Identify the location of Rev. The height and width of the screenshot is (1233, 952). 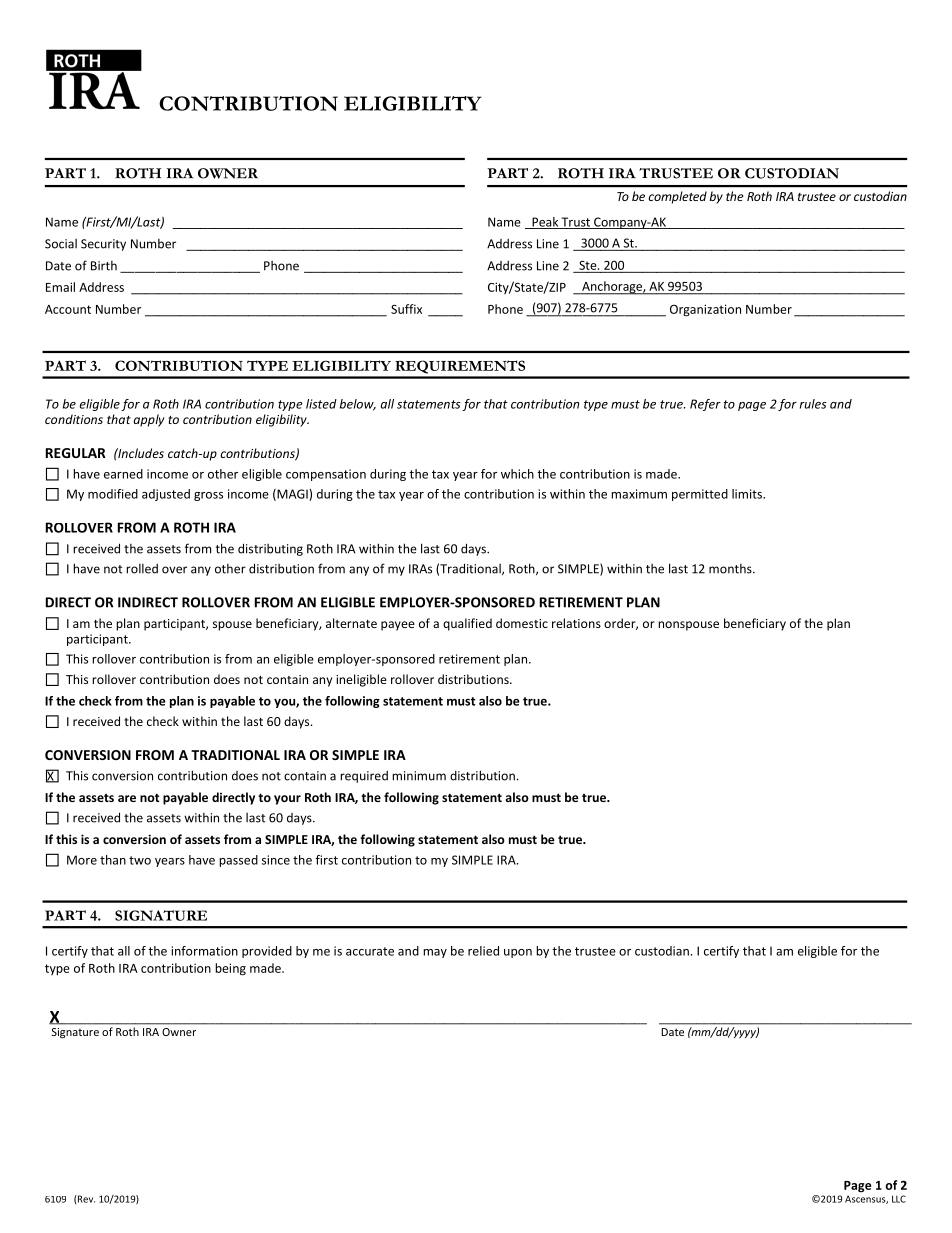
(85, 1199).
